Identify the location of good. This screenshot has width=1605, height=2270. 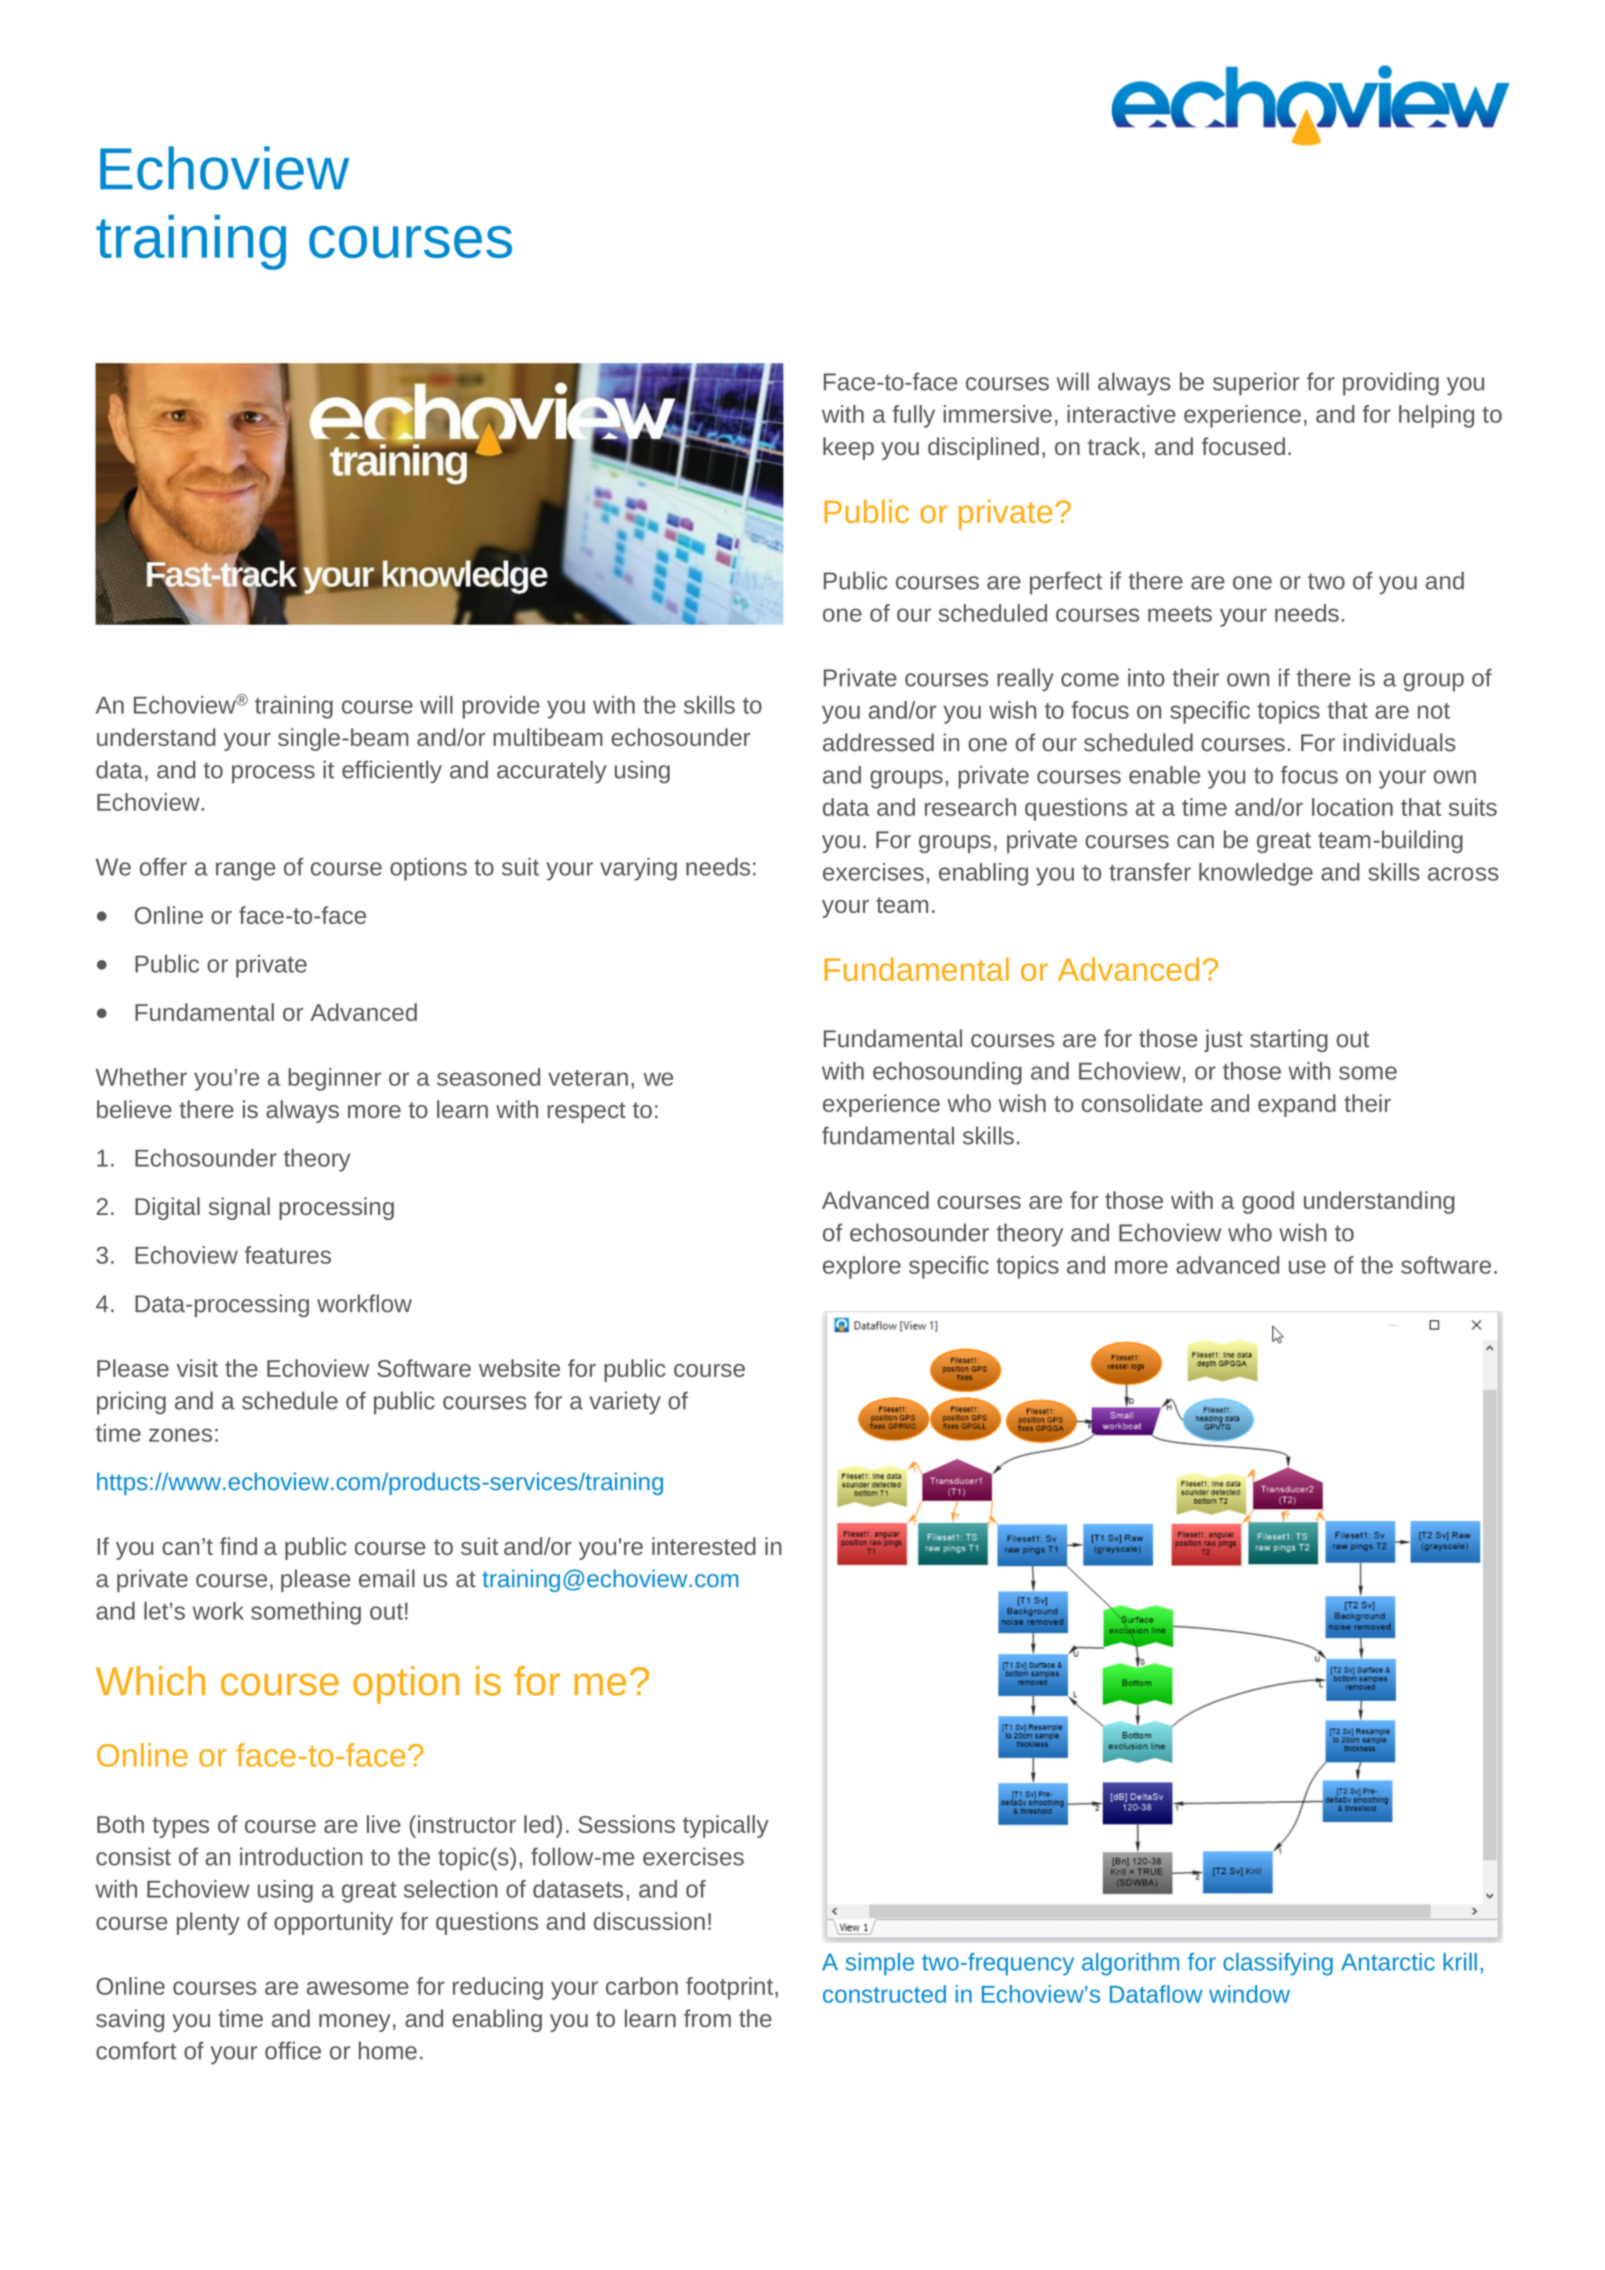
(1268, 1202).
